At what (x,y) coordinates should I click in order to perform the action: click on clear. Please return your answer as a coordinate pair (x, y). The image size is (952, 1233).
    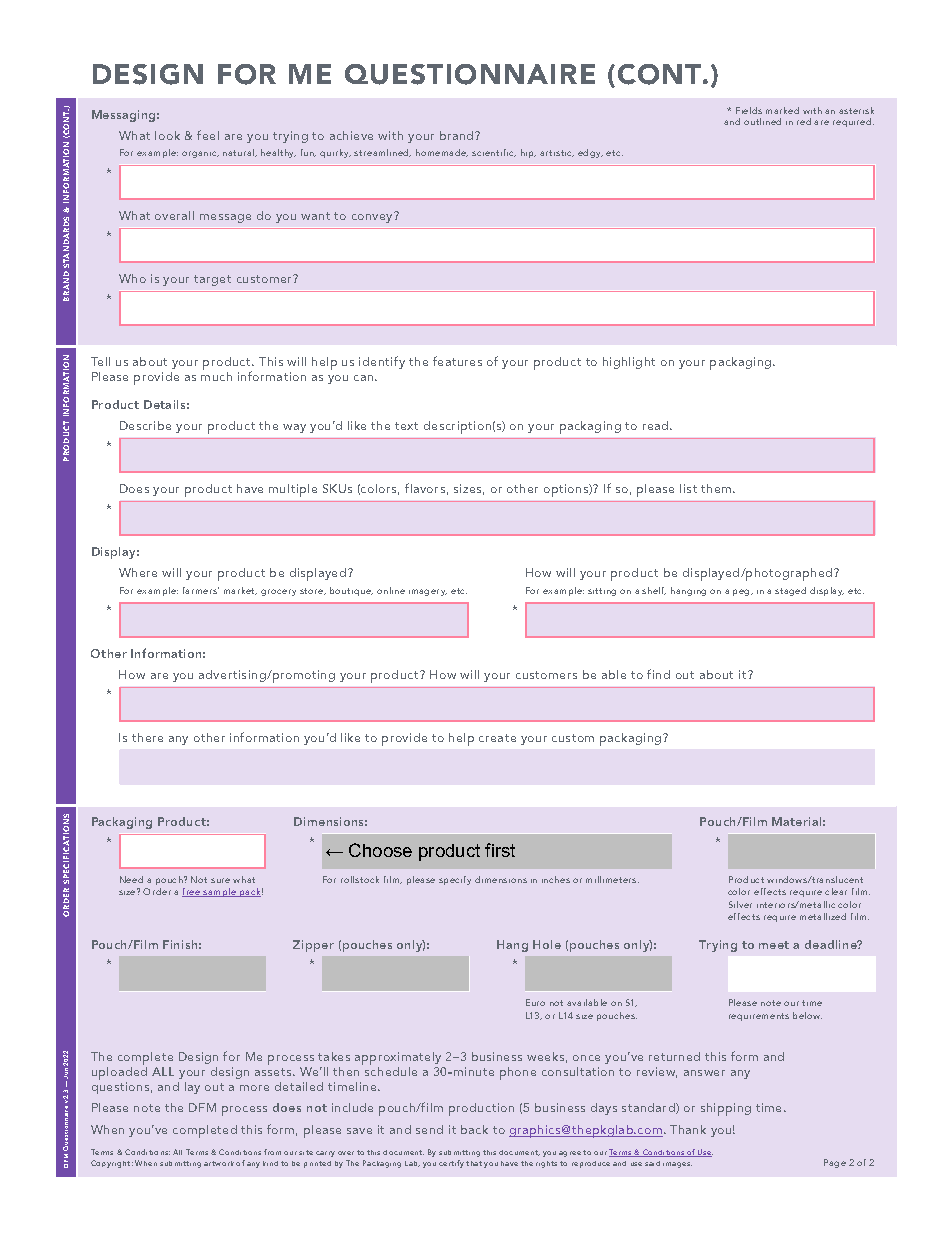
    Looking at the image, I should click on (836, 891).
